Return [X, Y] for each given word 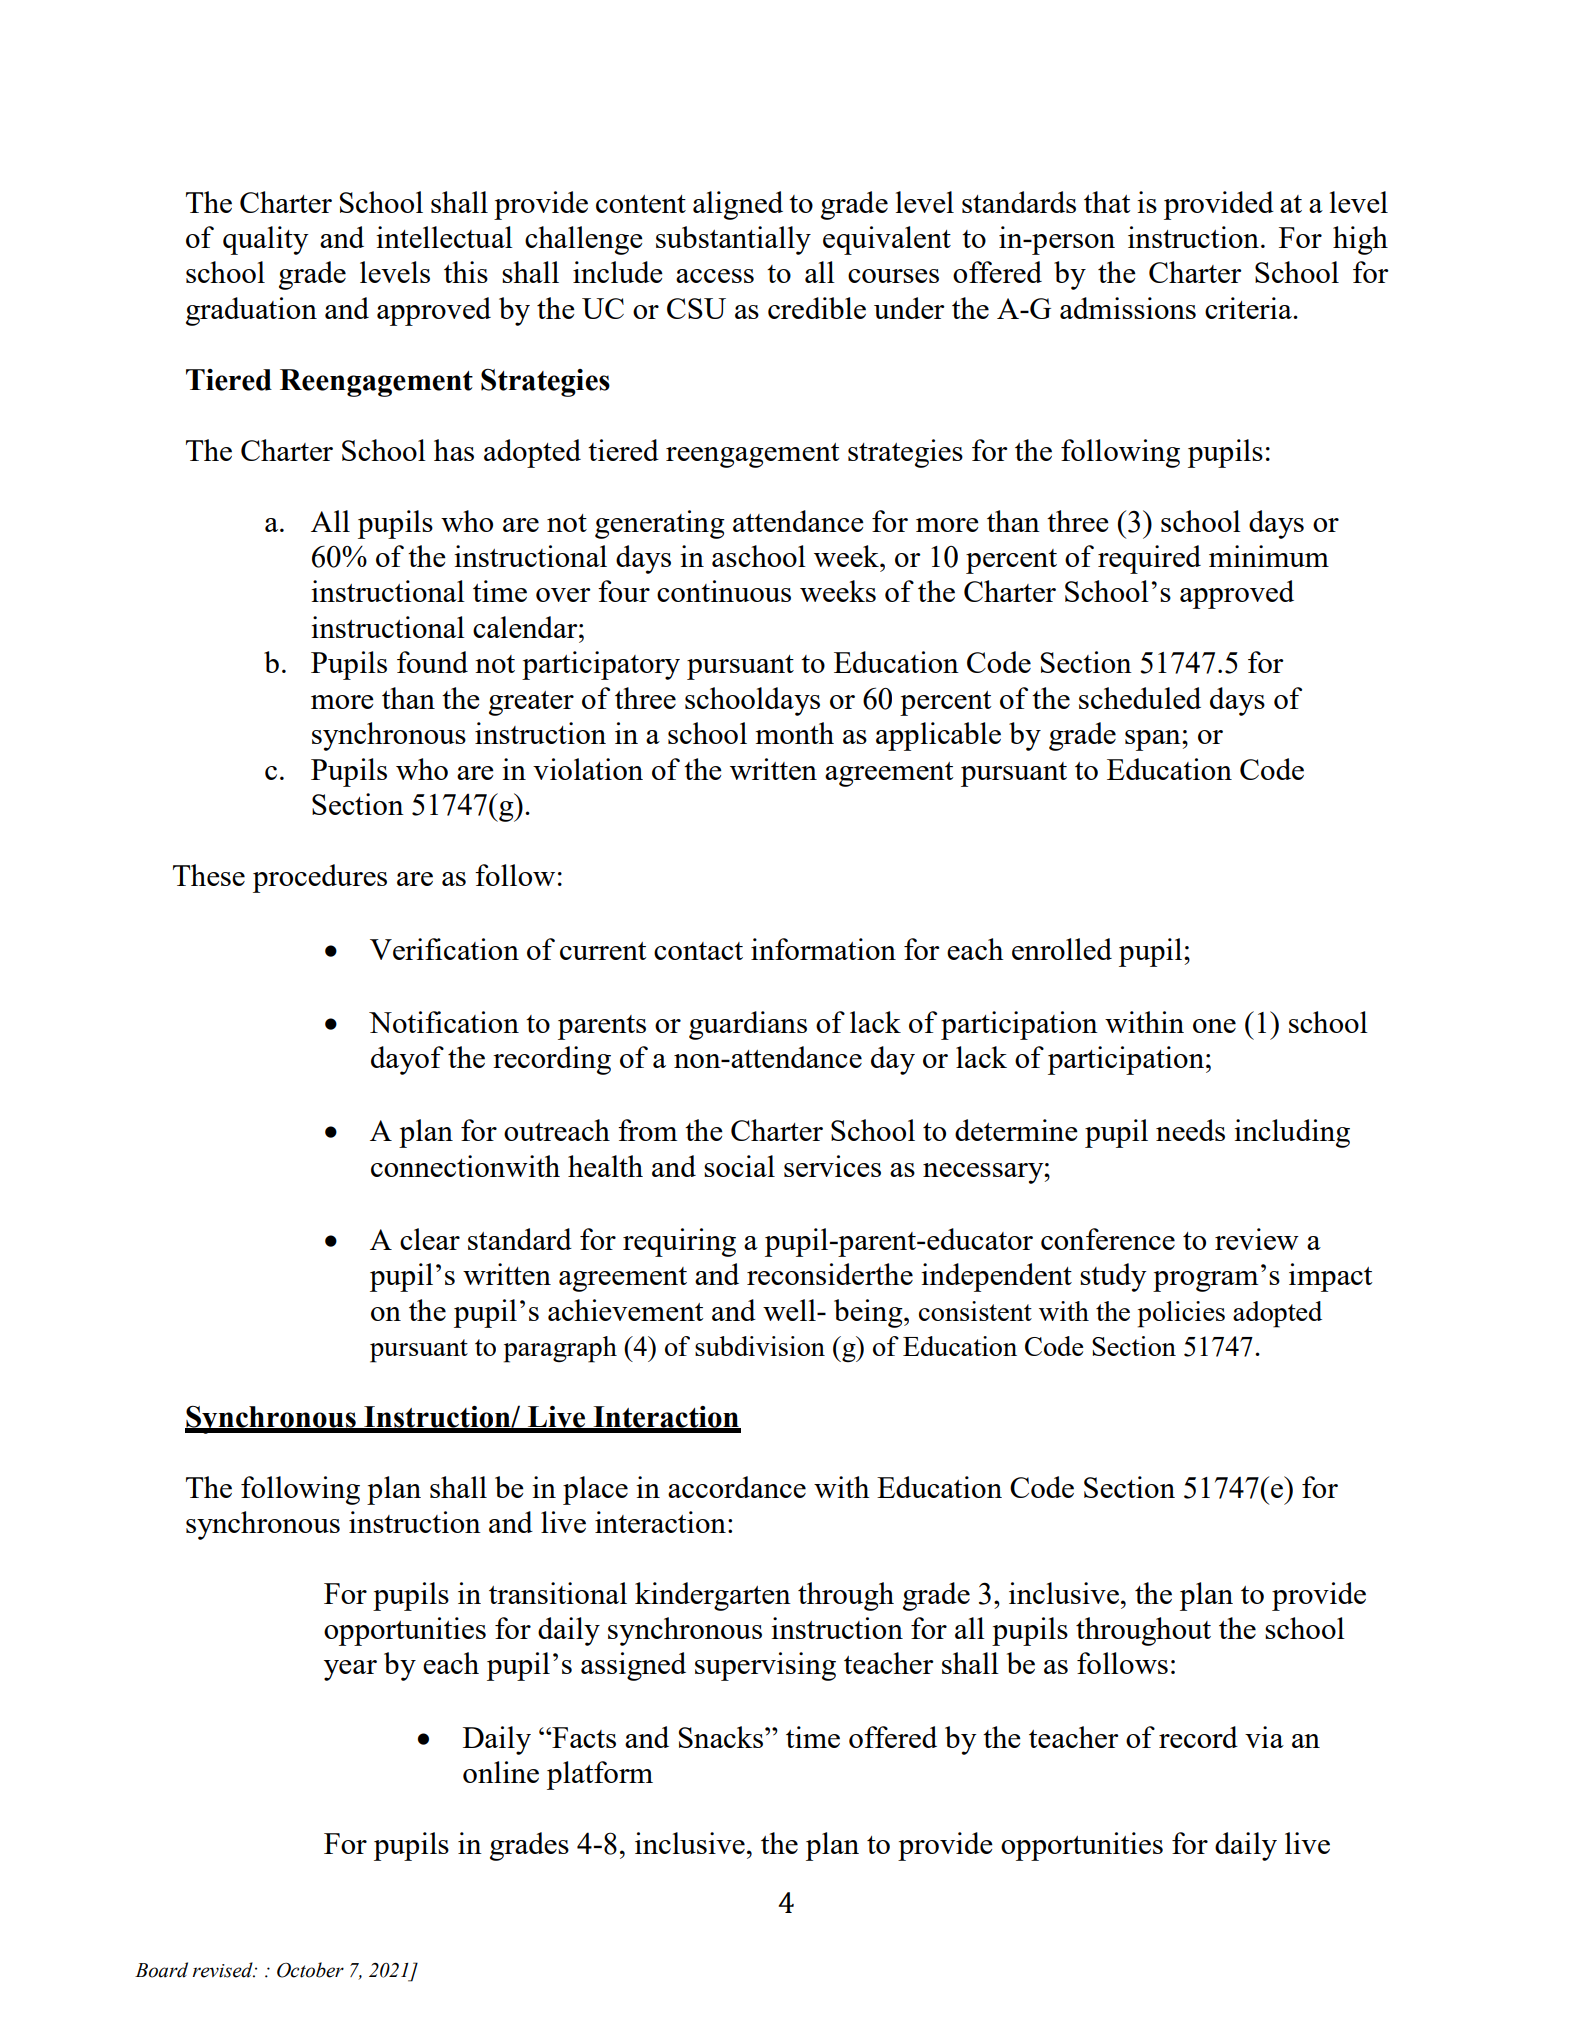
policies [1181, 1314]
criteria [1249, 308]
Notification [444, 1022]
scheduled [1140, 698]
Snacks [722, 1737]
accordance [737, 1487]
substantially [733, 240]
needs [1190, 1130]
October [310, 1970]
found [432, 662]
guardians [748, 1025]
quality [266, 240]
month [794, 733]
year [350, 1670]
